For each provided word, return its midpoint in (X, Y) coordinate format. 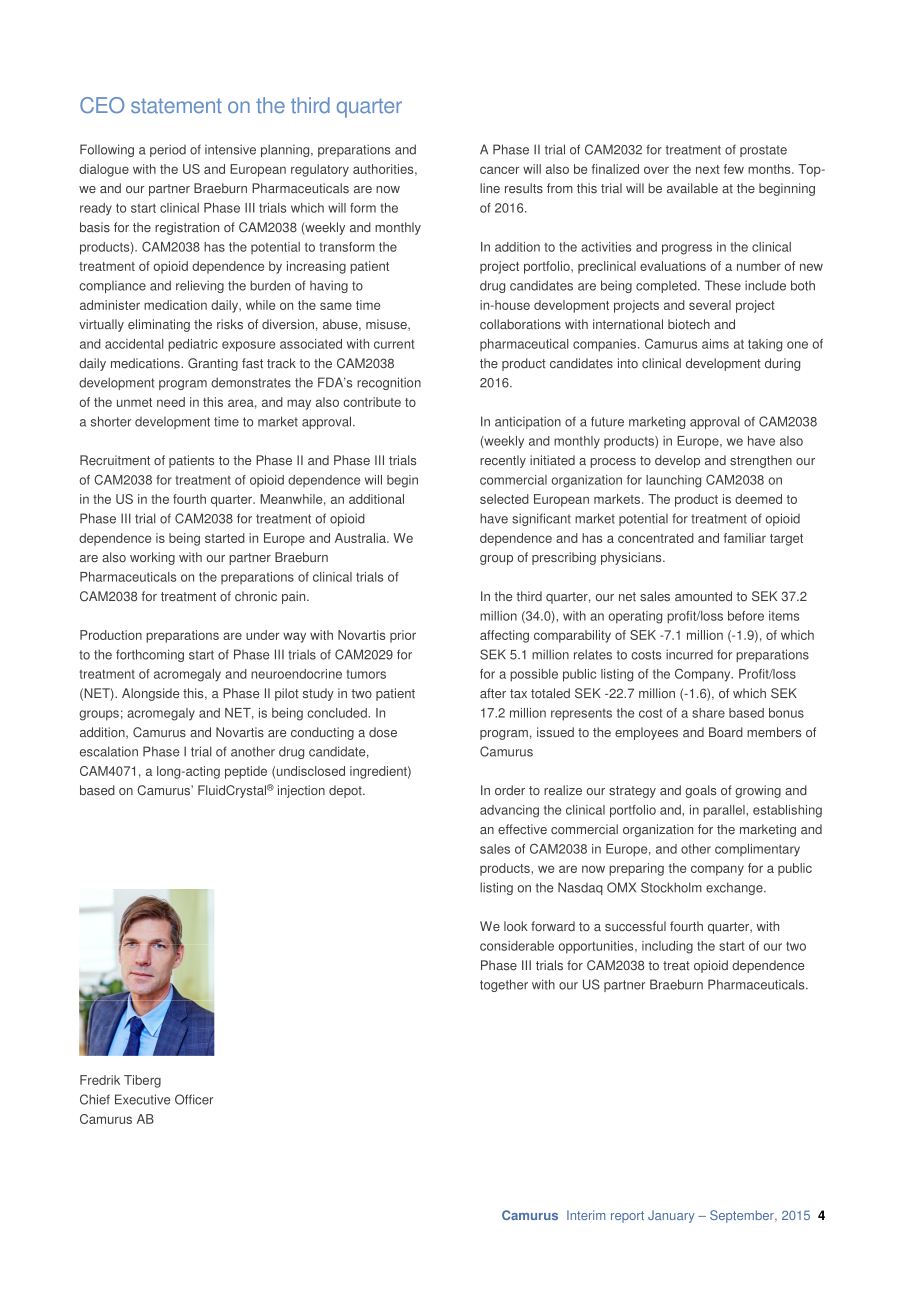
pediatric (193, 345)
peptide (246, 772)
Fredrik (100, 1080)
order (510, 790)
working (152, 558)
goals (700, 791)
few (734, 169)
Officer (194, 1099)
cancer (499, 170)
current (394, 344)
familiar (745, 538)
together (504, 985)
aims (715, 344)
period (168, 150)
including (667, 947)
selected (504, 499)
